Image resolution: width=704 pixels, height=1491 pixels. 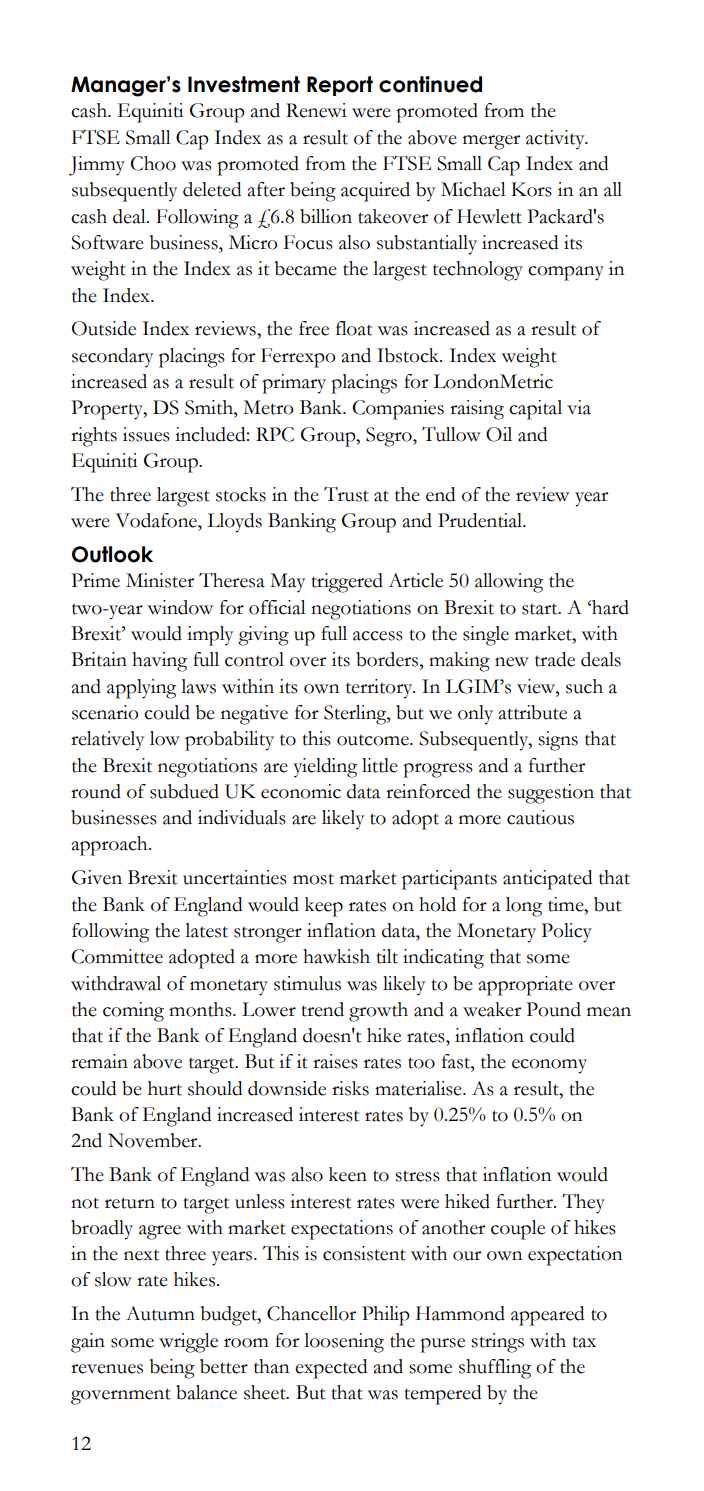 What do you see at coordinates (153, 163) in the image?
I see `Choo` at bounding box center [153, 163].
